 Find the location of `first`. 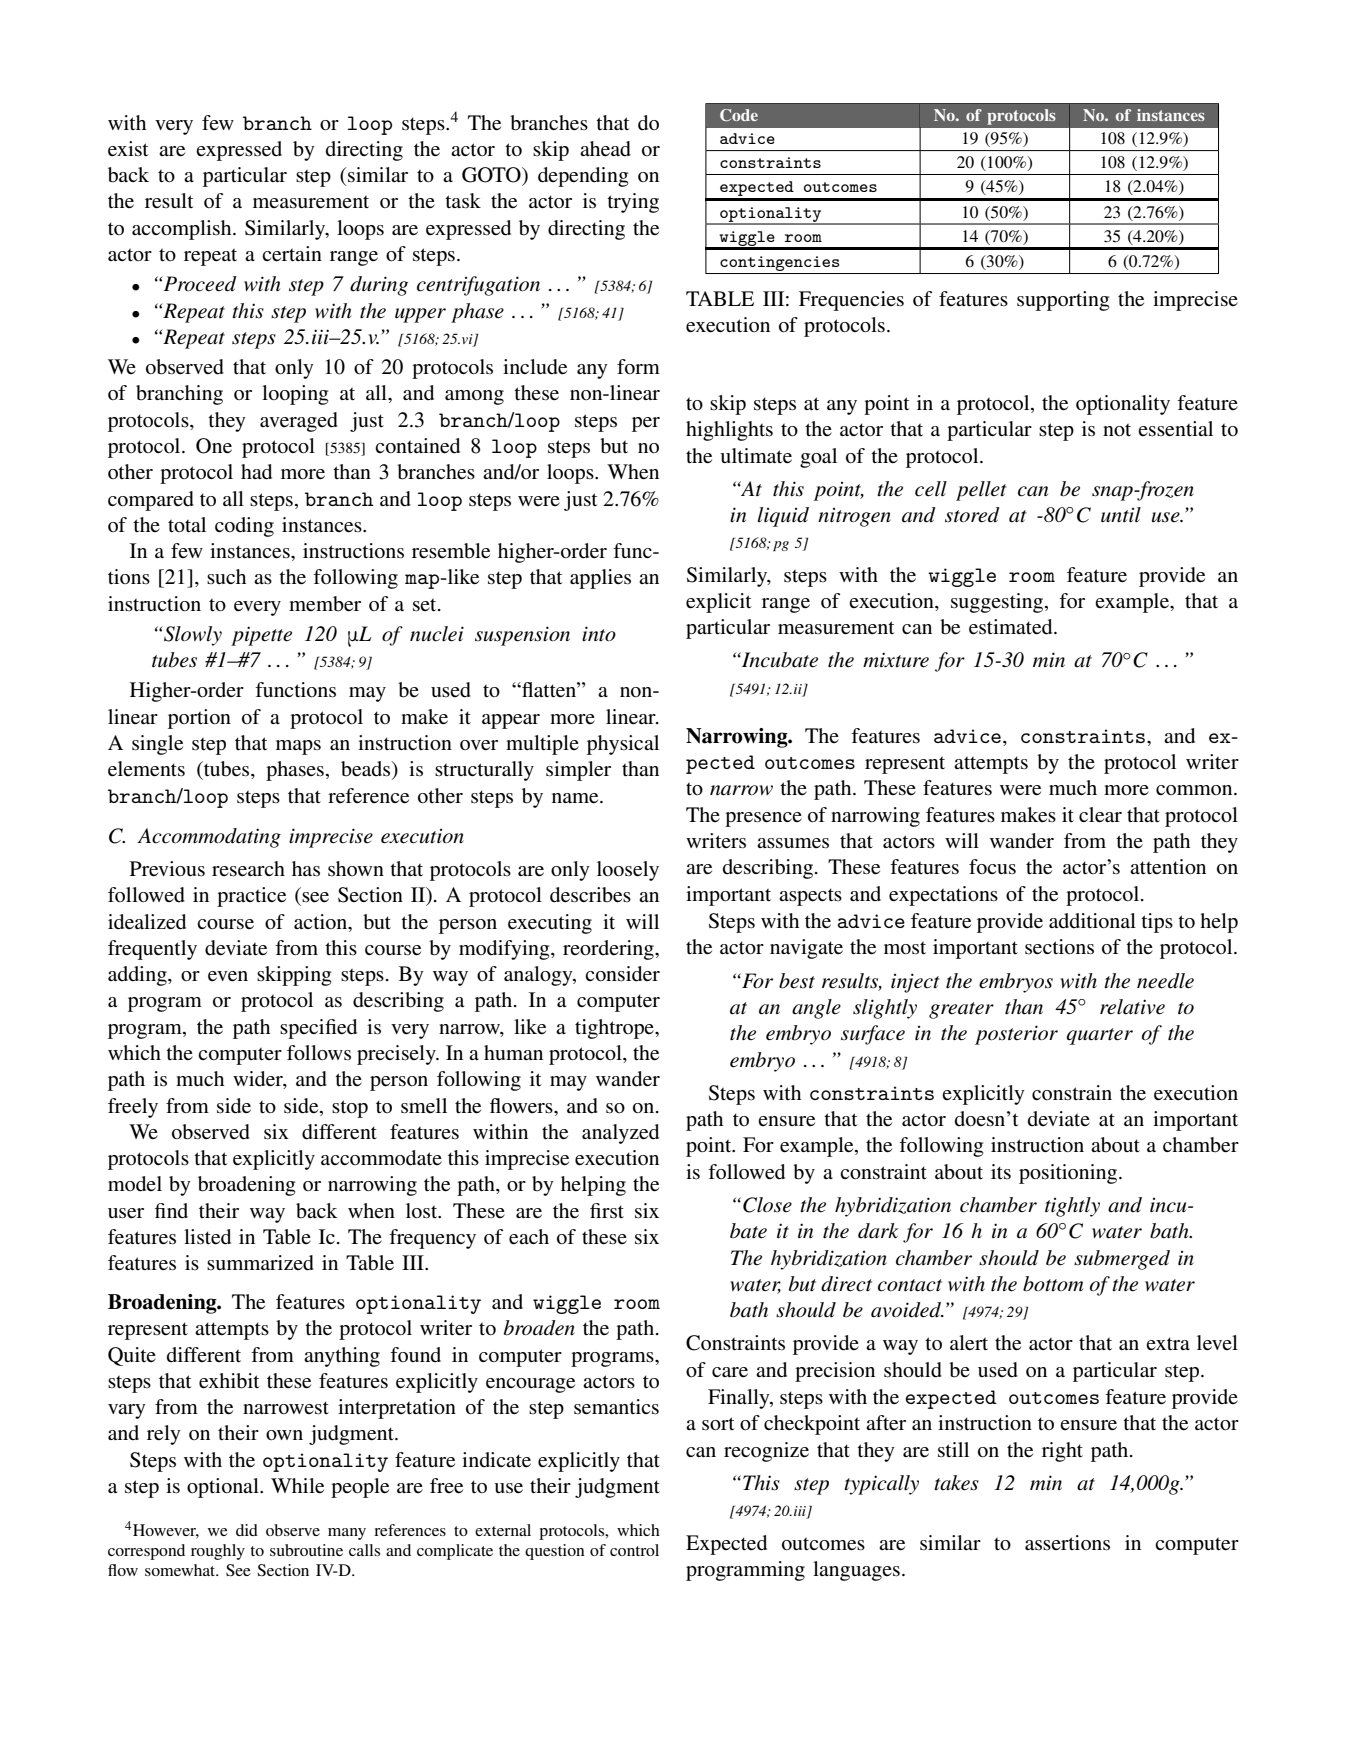

first is located at coordinates (607, 1211).
